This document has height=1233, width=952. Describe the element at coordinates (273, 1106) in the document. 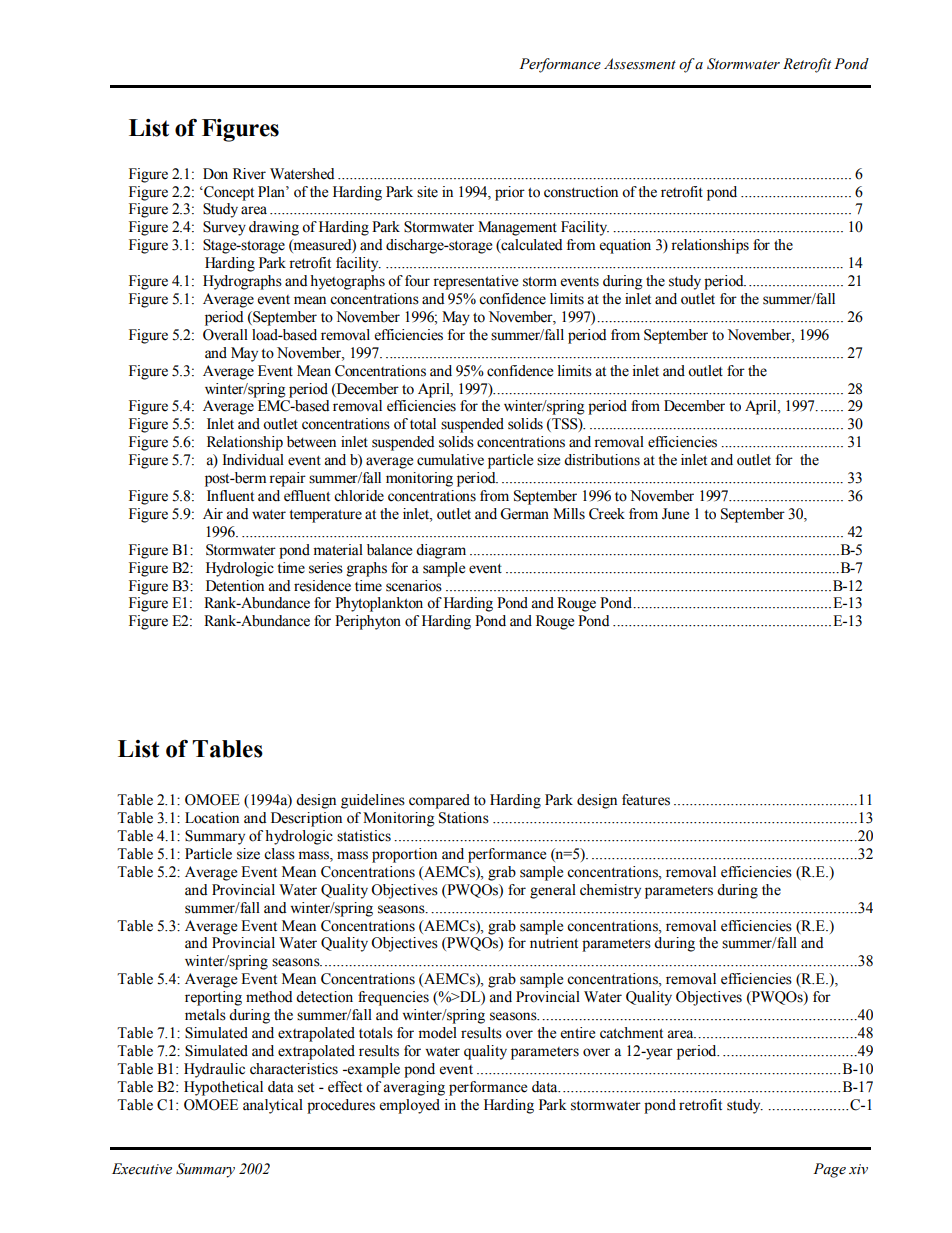

I see `analytical` at that location.
